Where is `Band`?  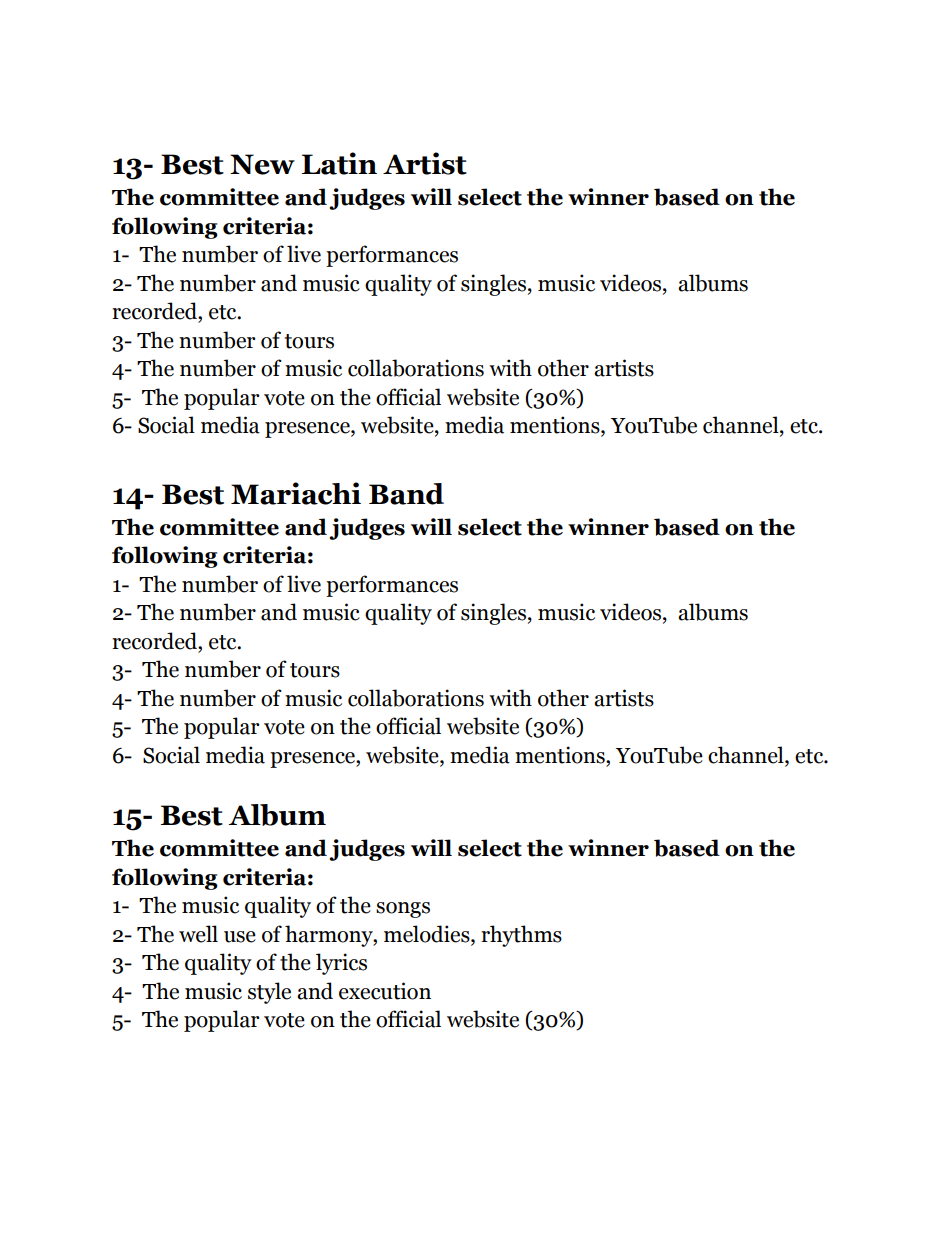
Band is located at coordinates (406, 494).
